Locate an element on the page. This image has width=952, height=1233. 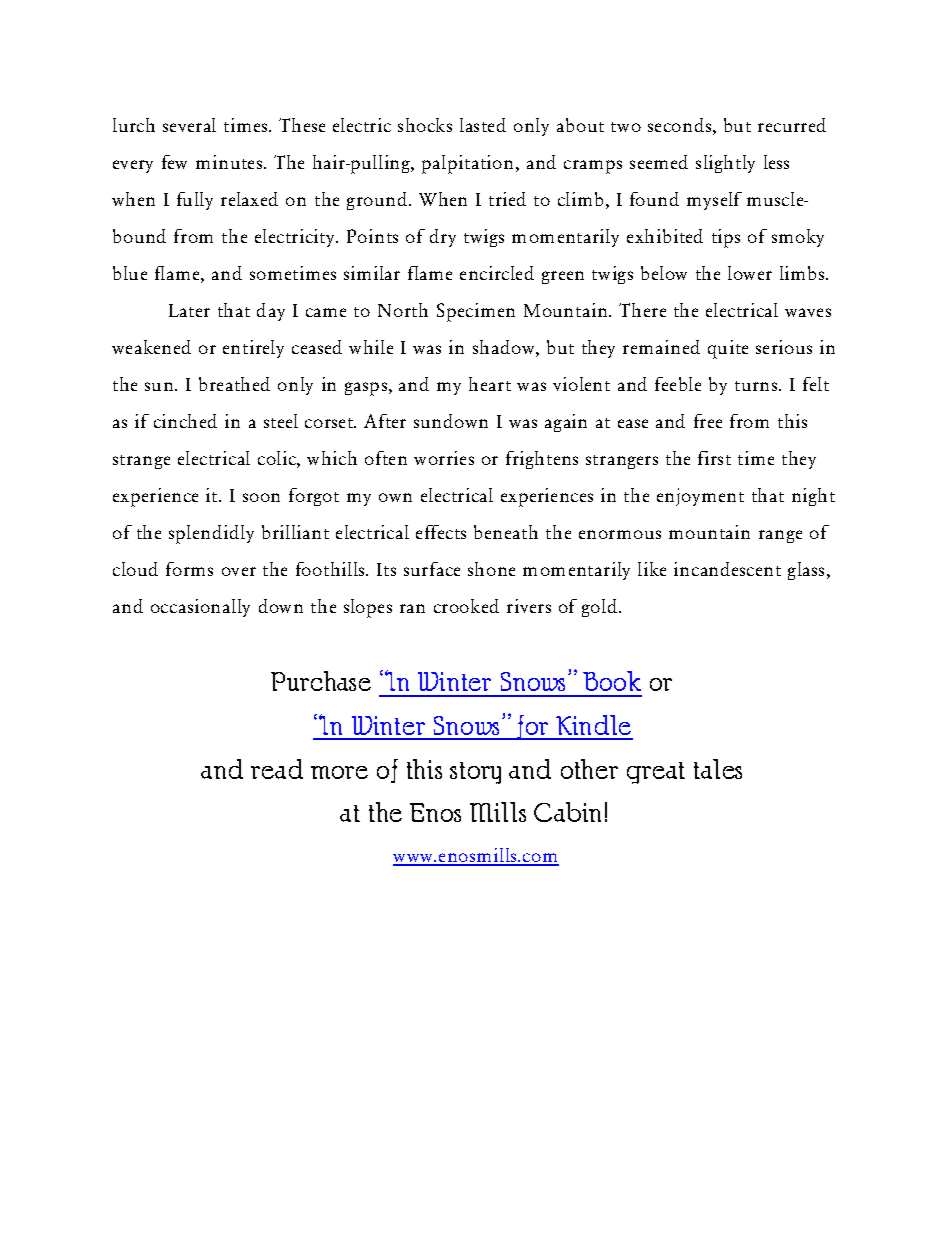
enjoyment is located at coordinates (700, 497).
